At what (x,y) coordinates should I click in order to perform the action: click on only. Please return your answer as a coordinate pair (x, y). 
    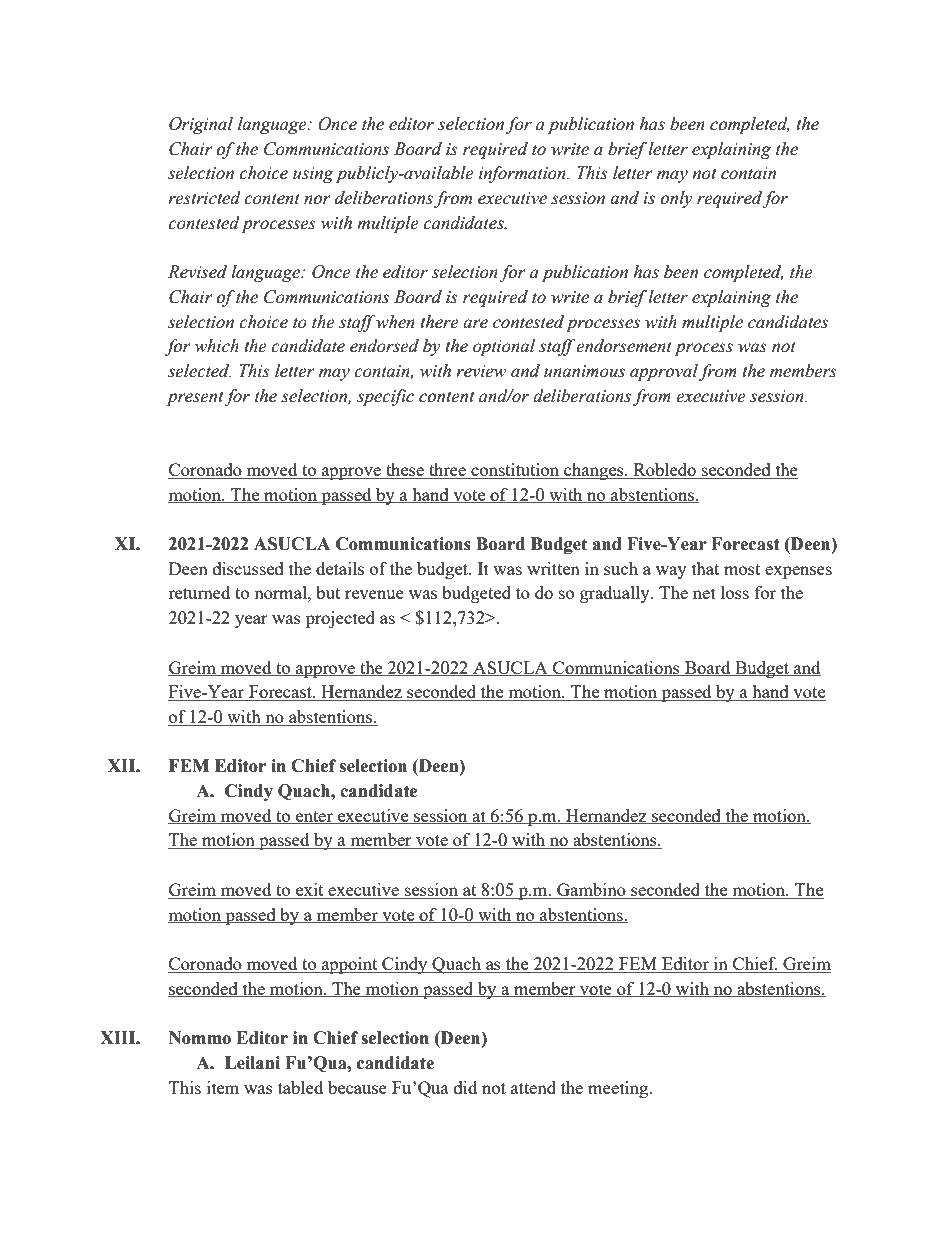
    Looking at the image, I should click on (676, 199).
